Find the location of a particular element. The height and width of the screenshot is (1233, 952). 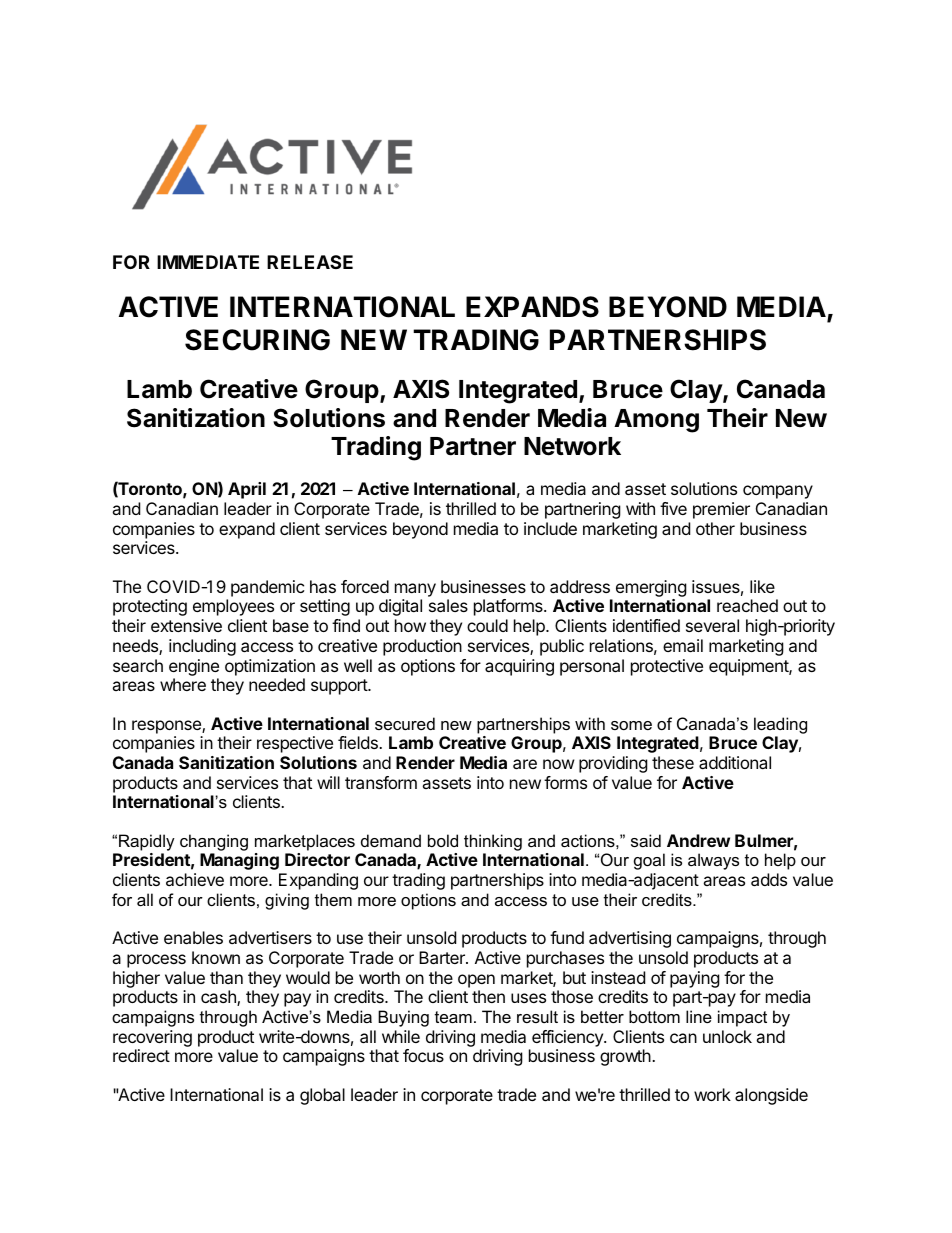

redirect is located at coordinates (141, 1055).
